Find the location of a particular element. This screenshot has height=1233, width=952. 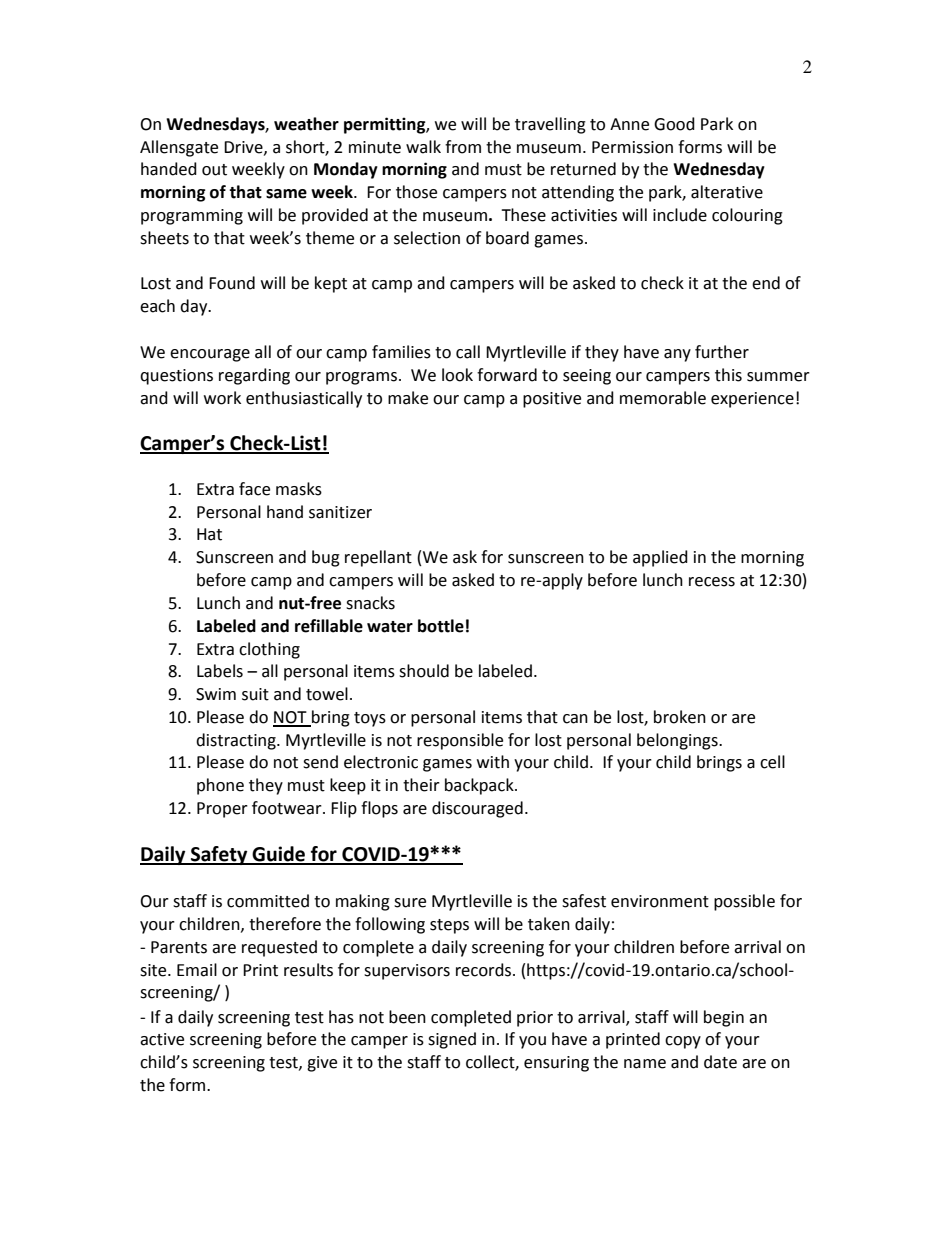

Good is located at coordinates (674, 124).
